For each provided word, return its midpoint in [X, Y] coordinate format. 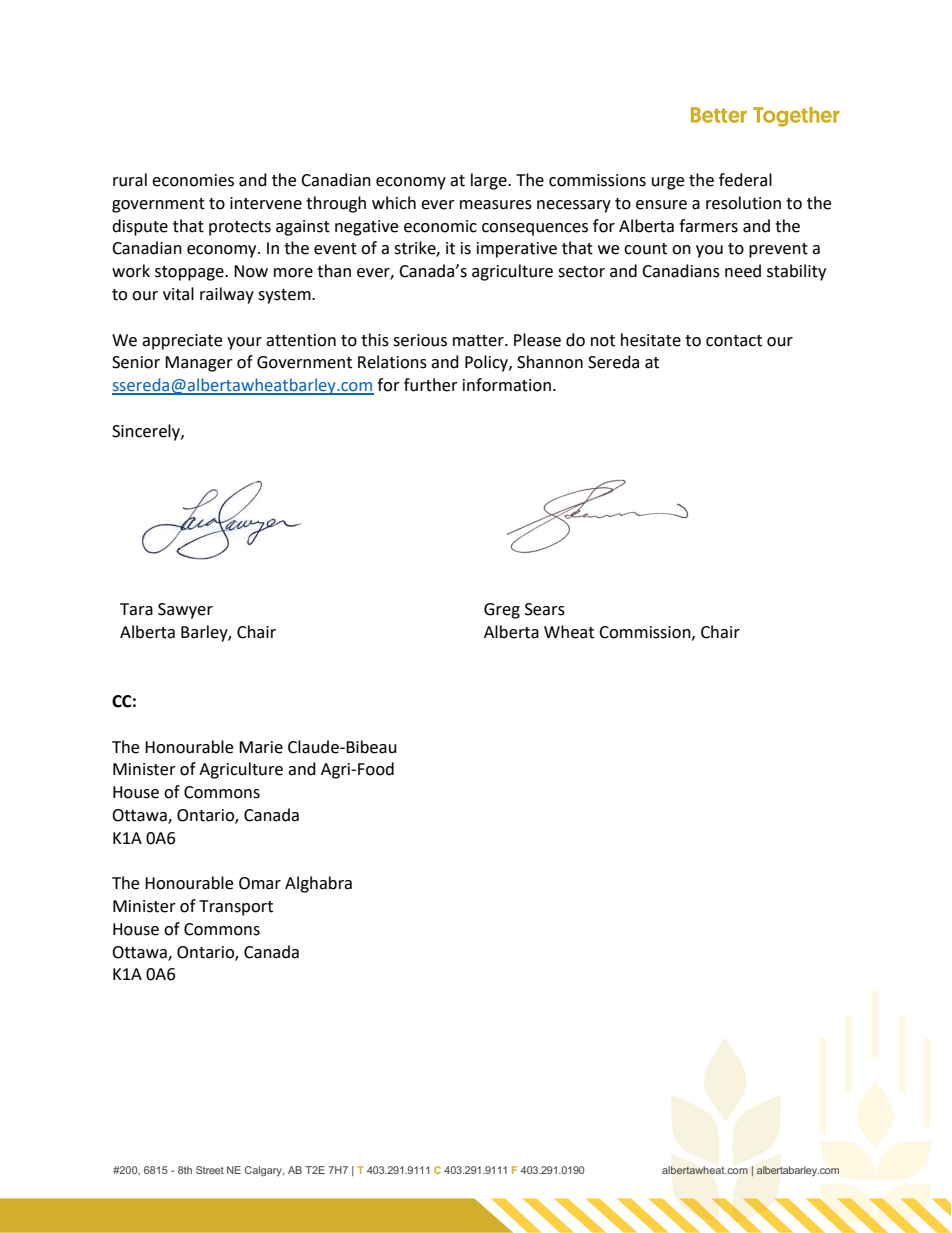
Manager [199, 364]
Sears [545, 609]
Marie [261, 747]
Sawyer [185, 611]
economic [440, 226]
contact [734, 341]
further [431, 385]
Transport [236, 908]
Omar [260, 883]
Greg [502, 611]
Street [210, 1170]
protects [240, 228]
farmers [708, 226]
